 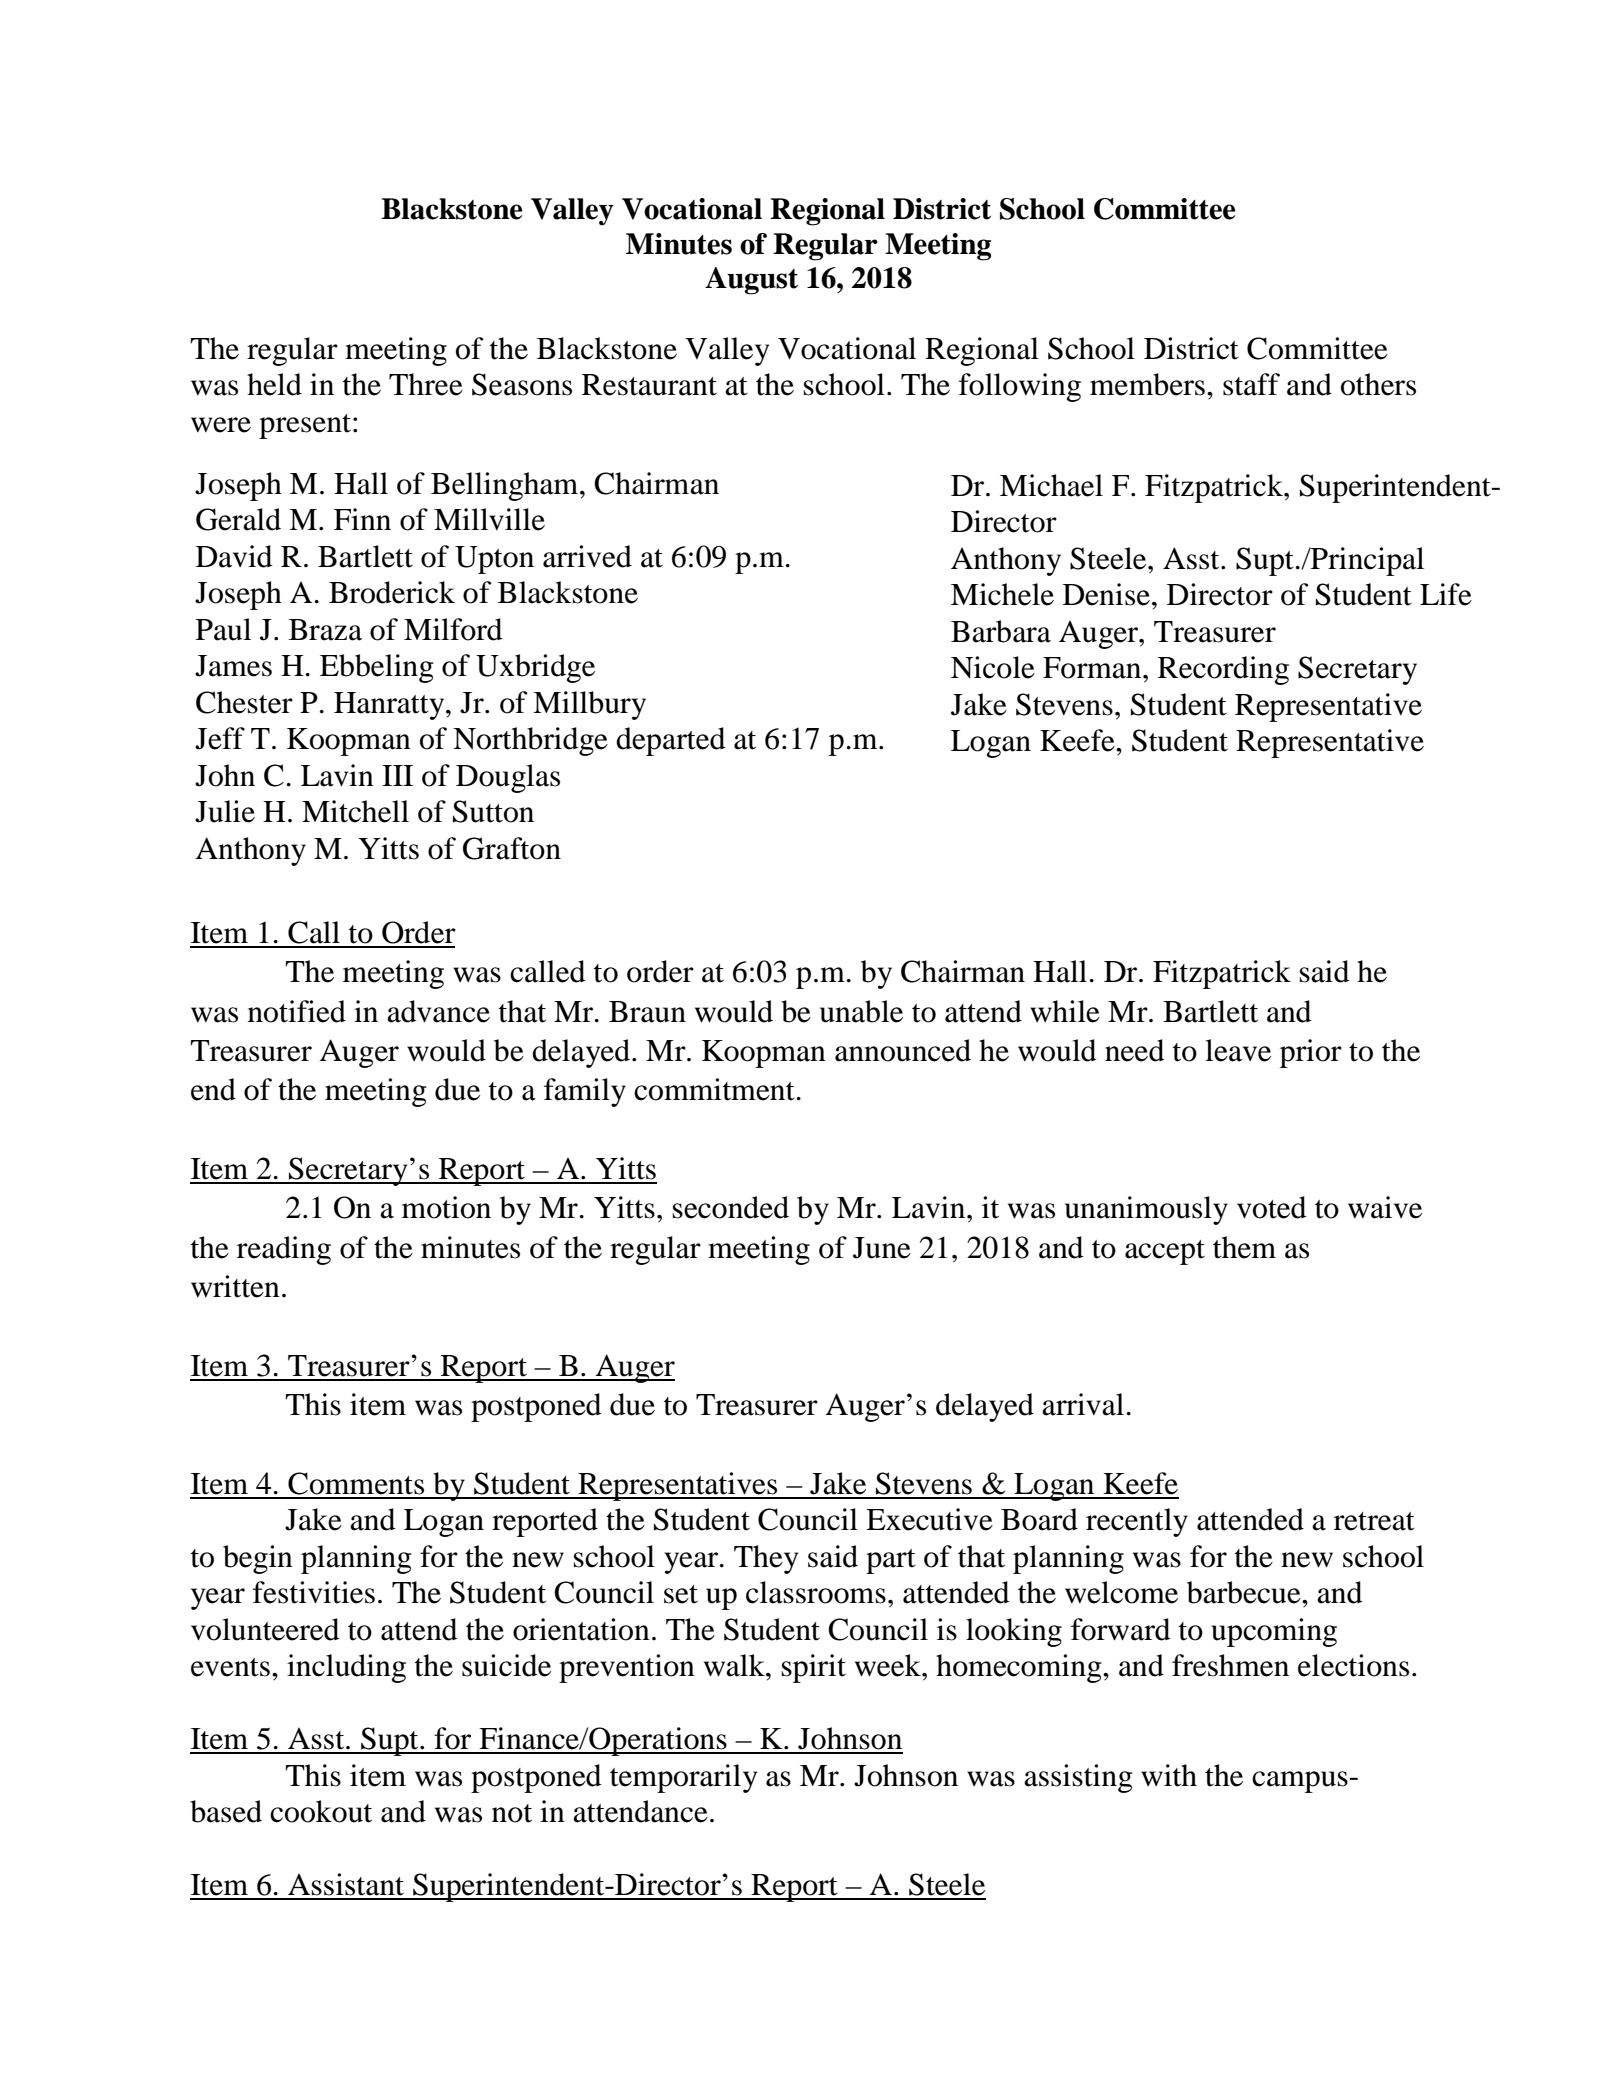 I want to click on staff, so click(x=1251, y=384).
